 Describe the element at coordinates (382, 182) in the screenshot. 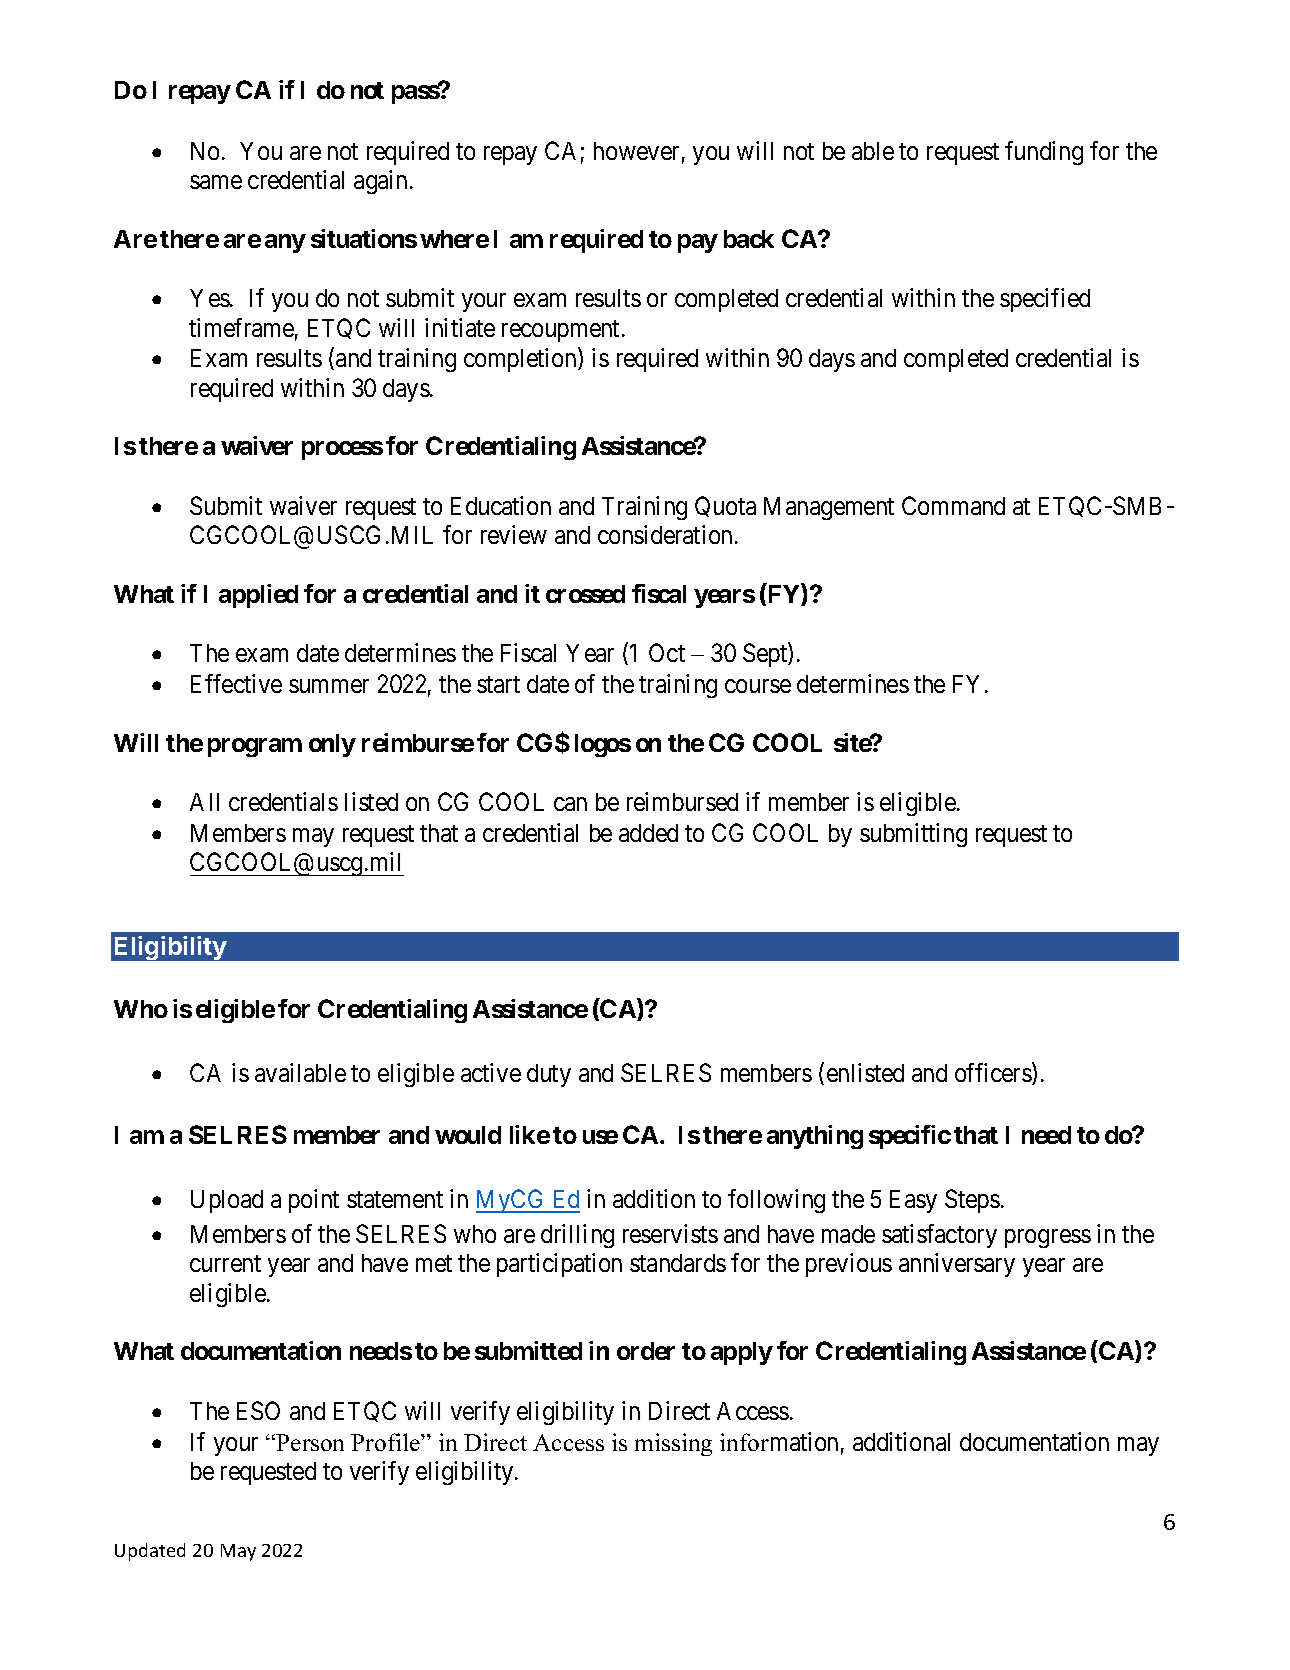

I see `again` at that location.
